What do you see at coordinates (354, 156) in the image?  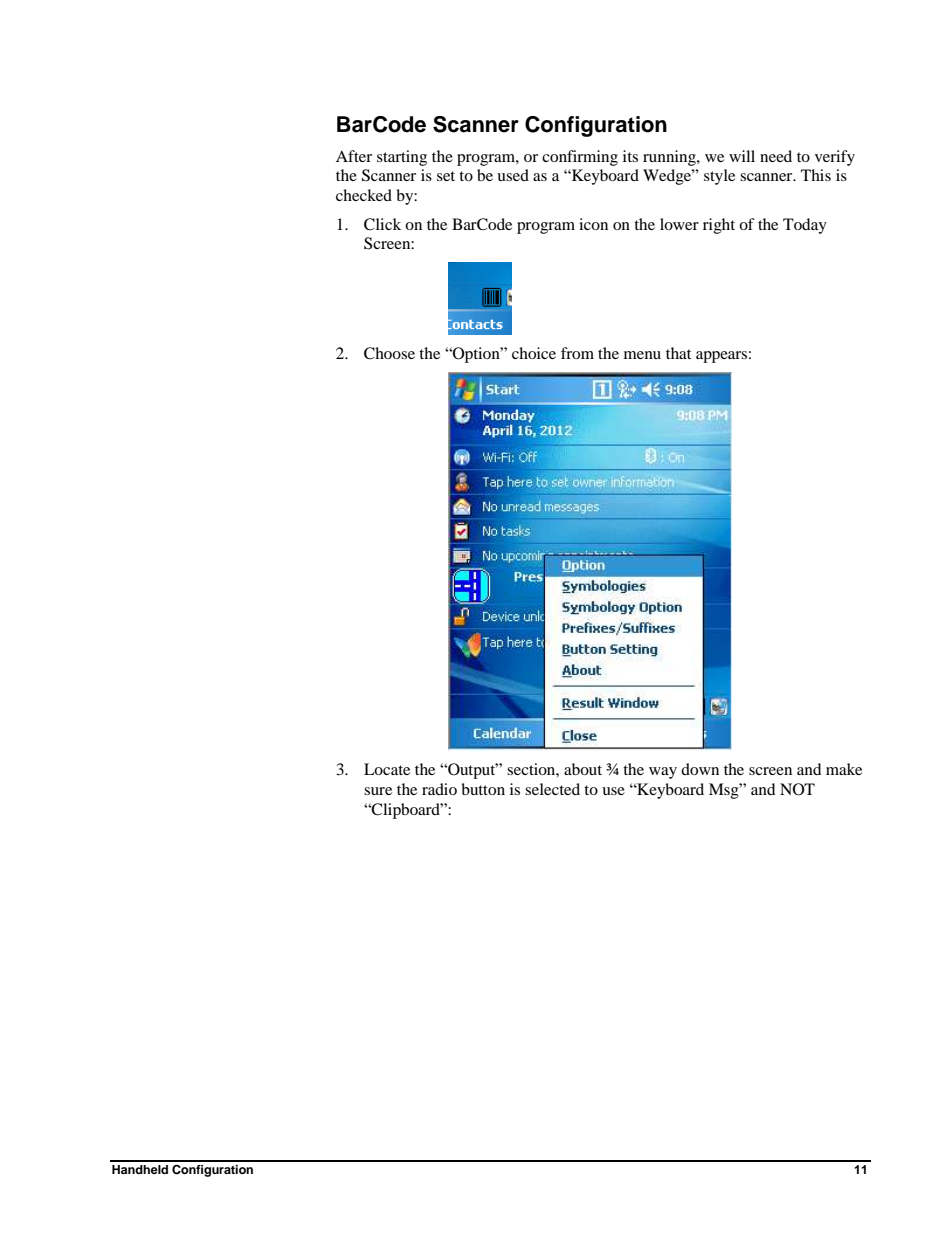 I see `After` at bounding box center [354, 156].
